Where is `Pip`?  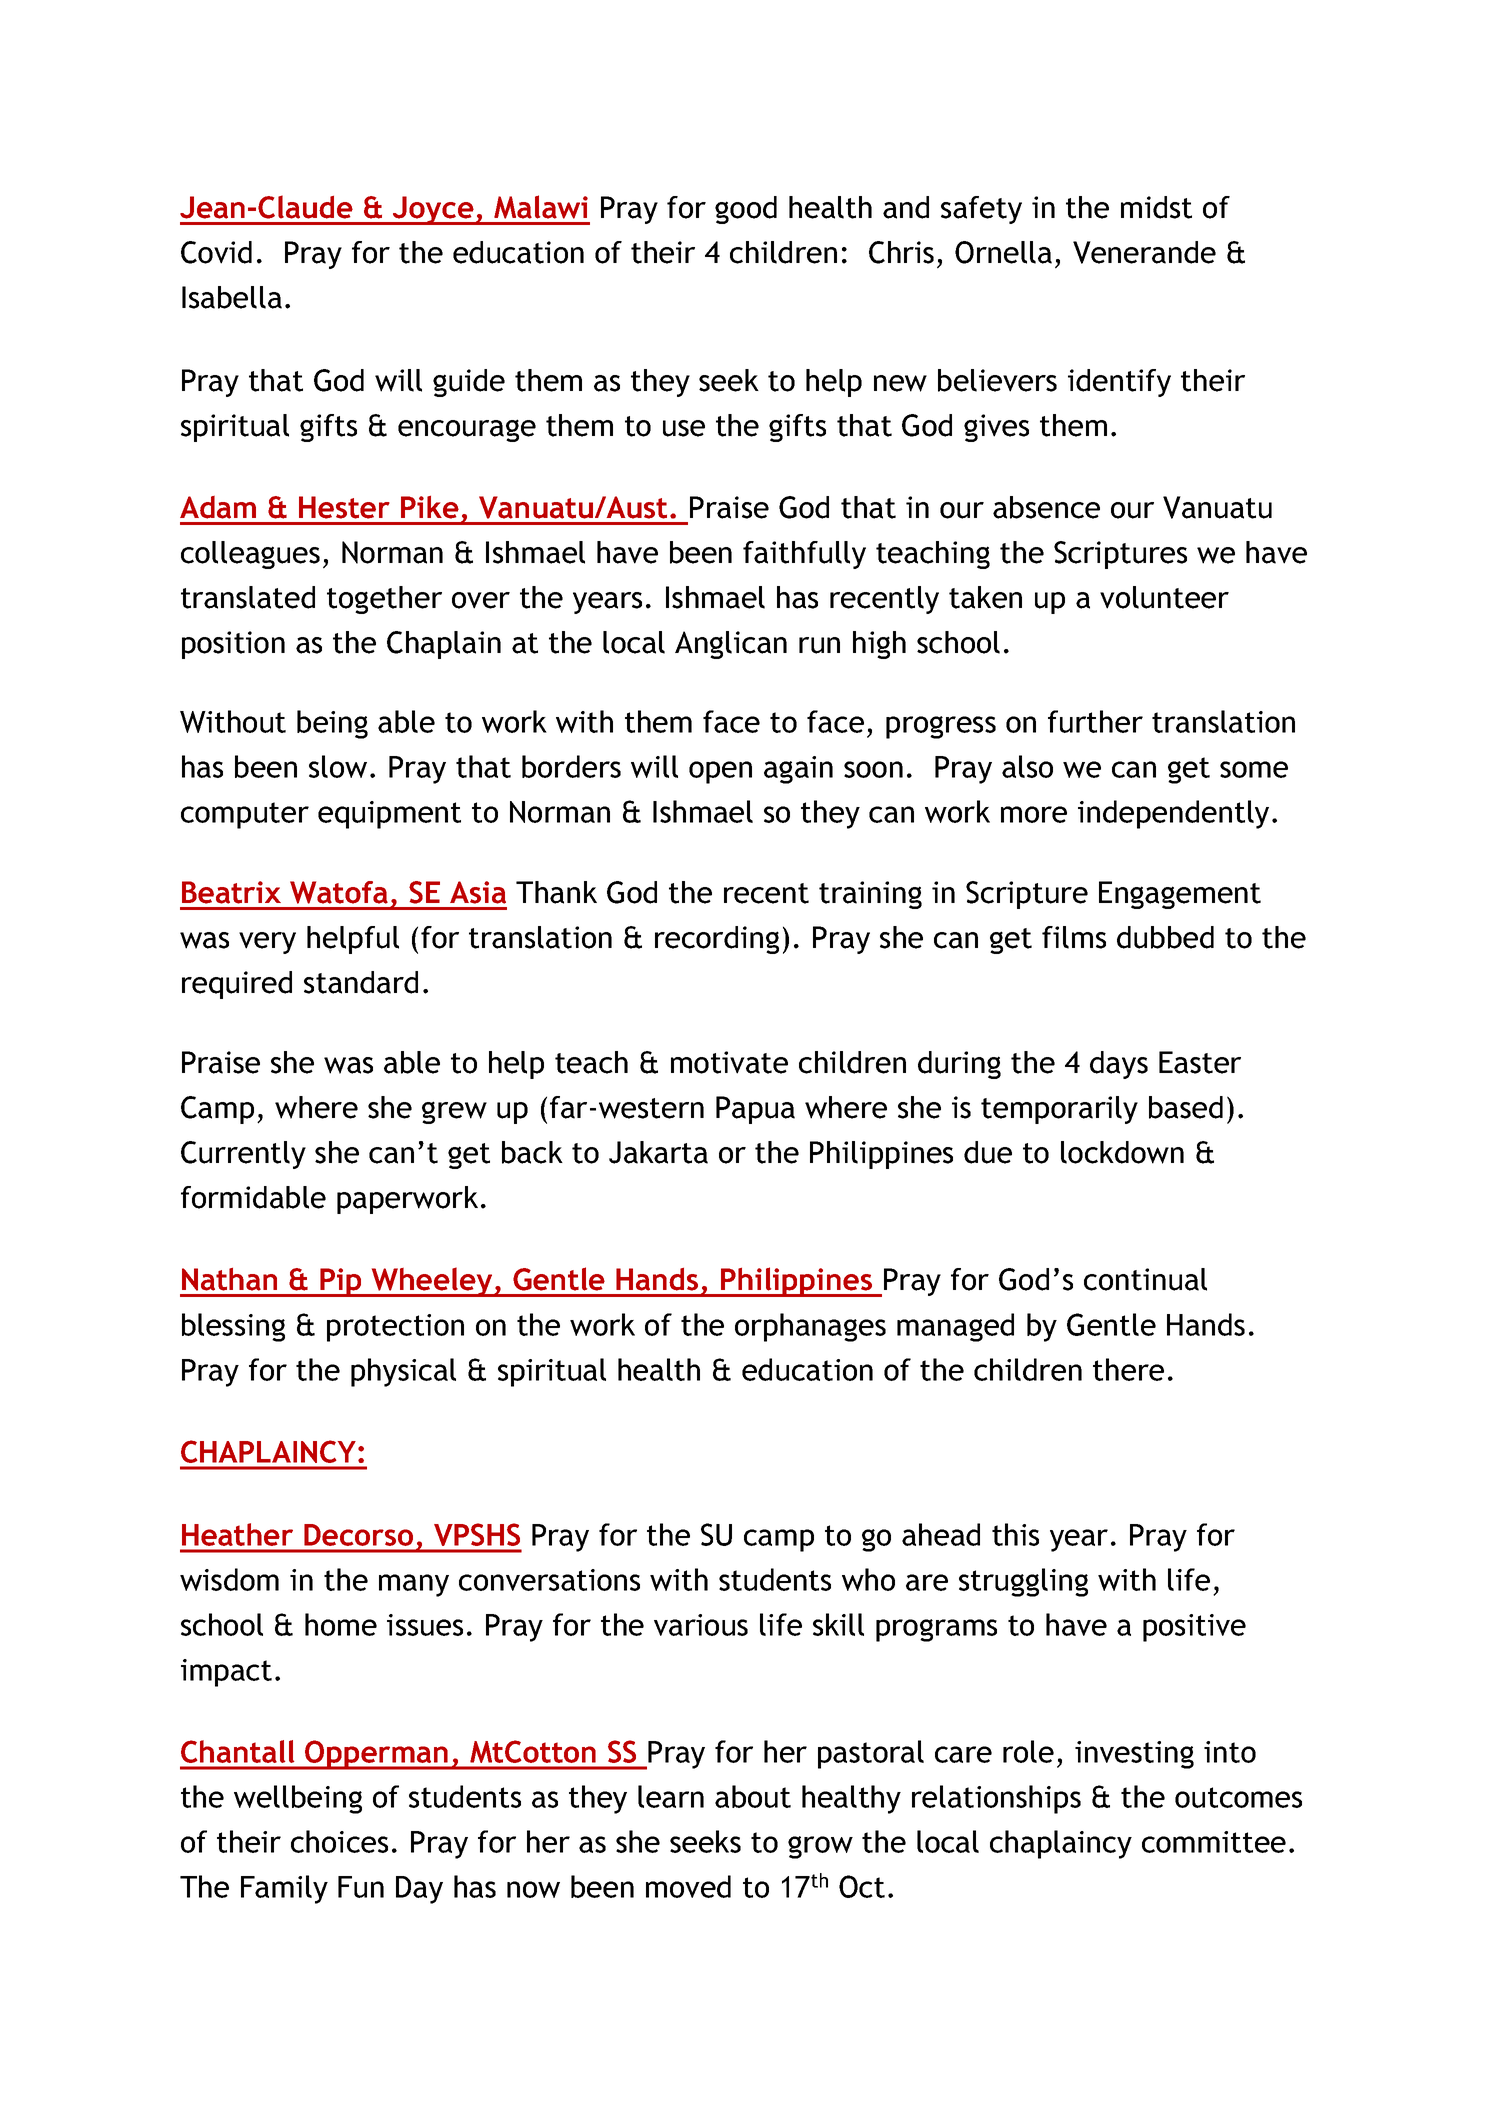 Pip is located at coordinates (341, 1282).
